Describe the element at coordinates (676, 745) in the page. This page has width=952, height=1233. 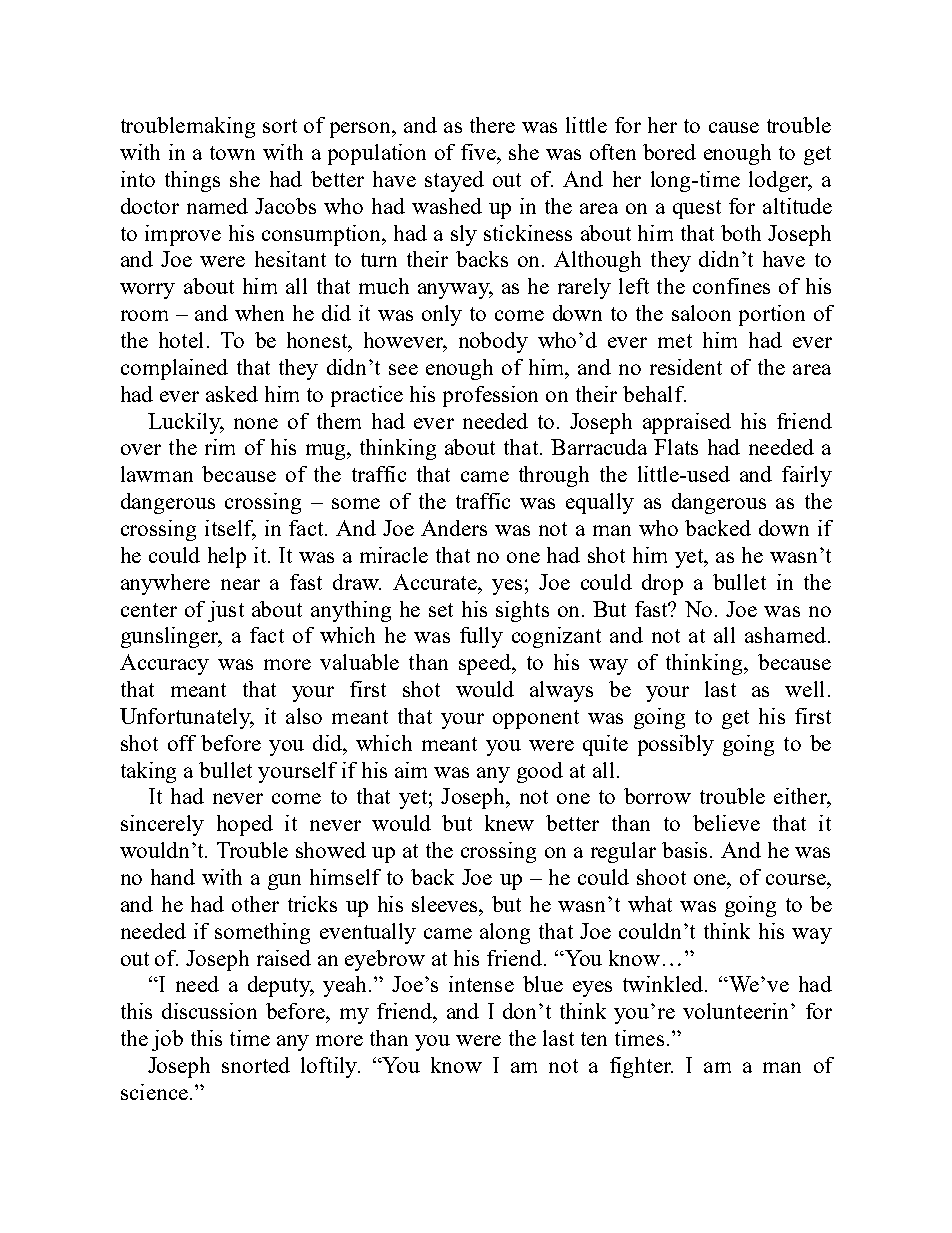
I see `possibly` at that location.
